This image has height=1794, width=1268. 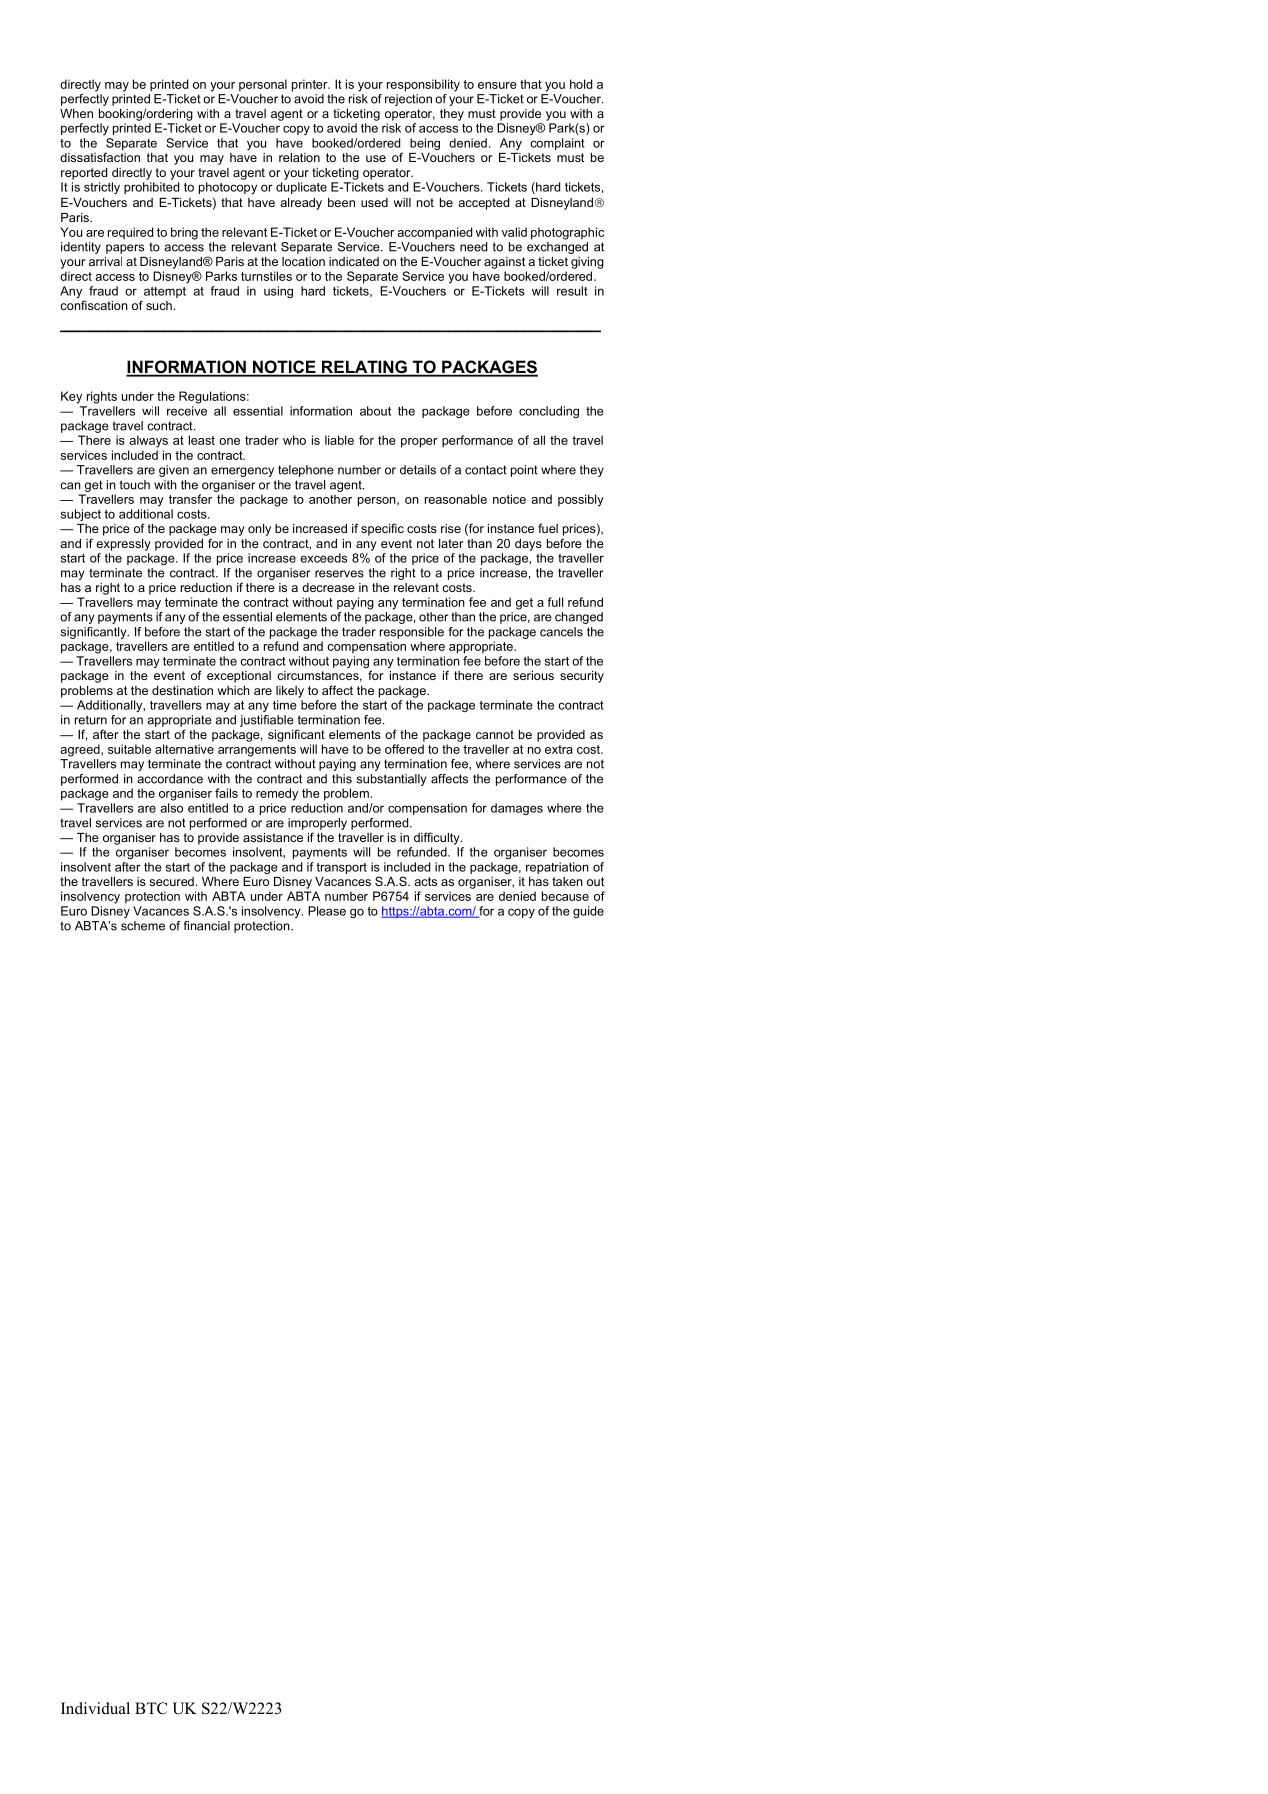 What do you see at coordinates (557, 868) in the image?
I see `repatriation` at bounding box center [557, 868].
